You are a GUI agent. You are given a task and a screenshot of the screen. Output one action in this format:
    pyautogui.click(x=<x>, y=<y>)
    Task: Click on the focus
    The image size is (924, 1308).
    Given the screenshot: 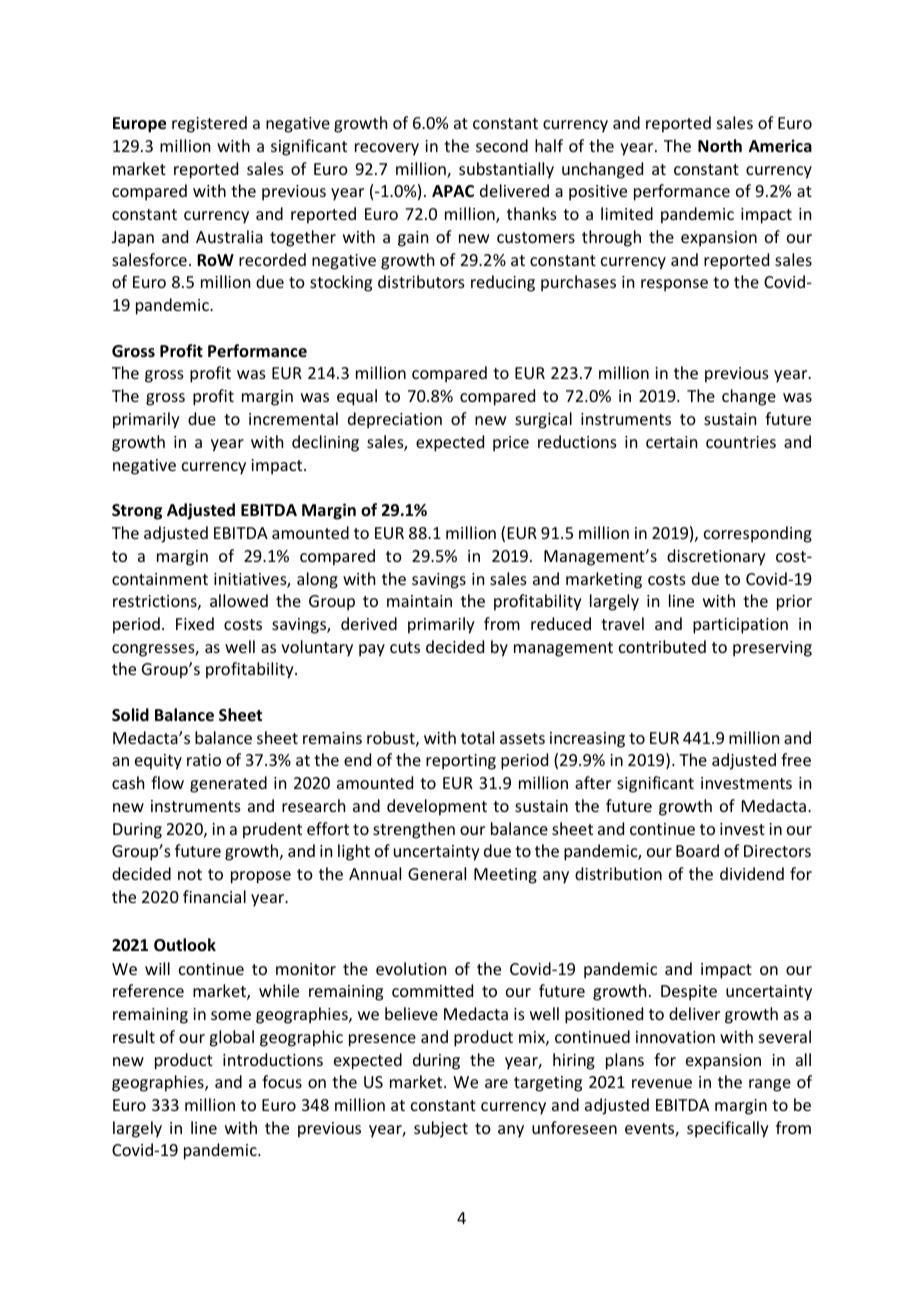 What is the action you would take?
    pyautogui.click(x=282, y=1081)
